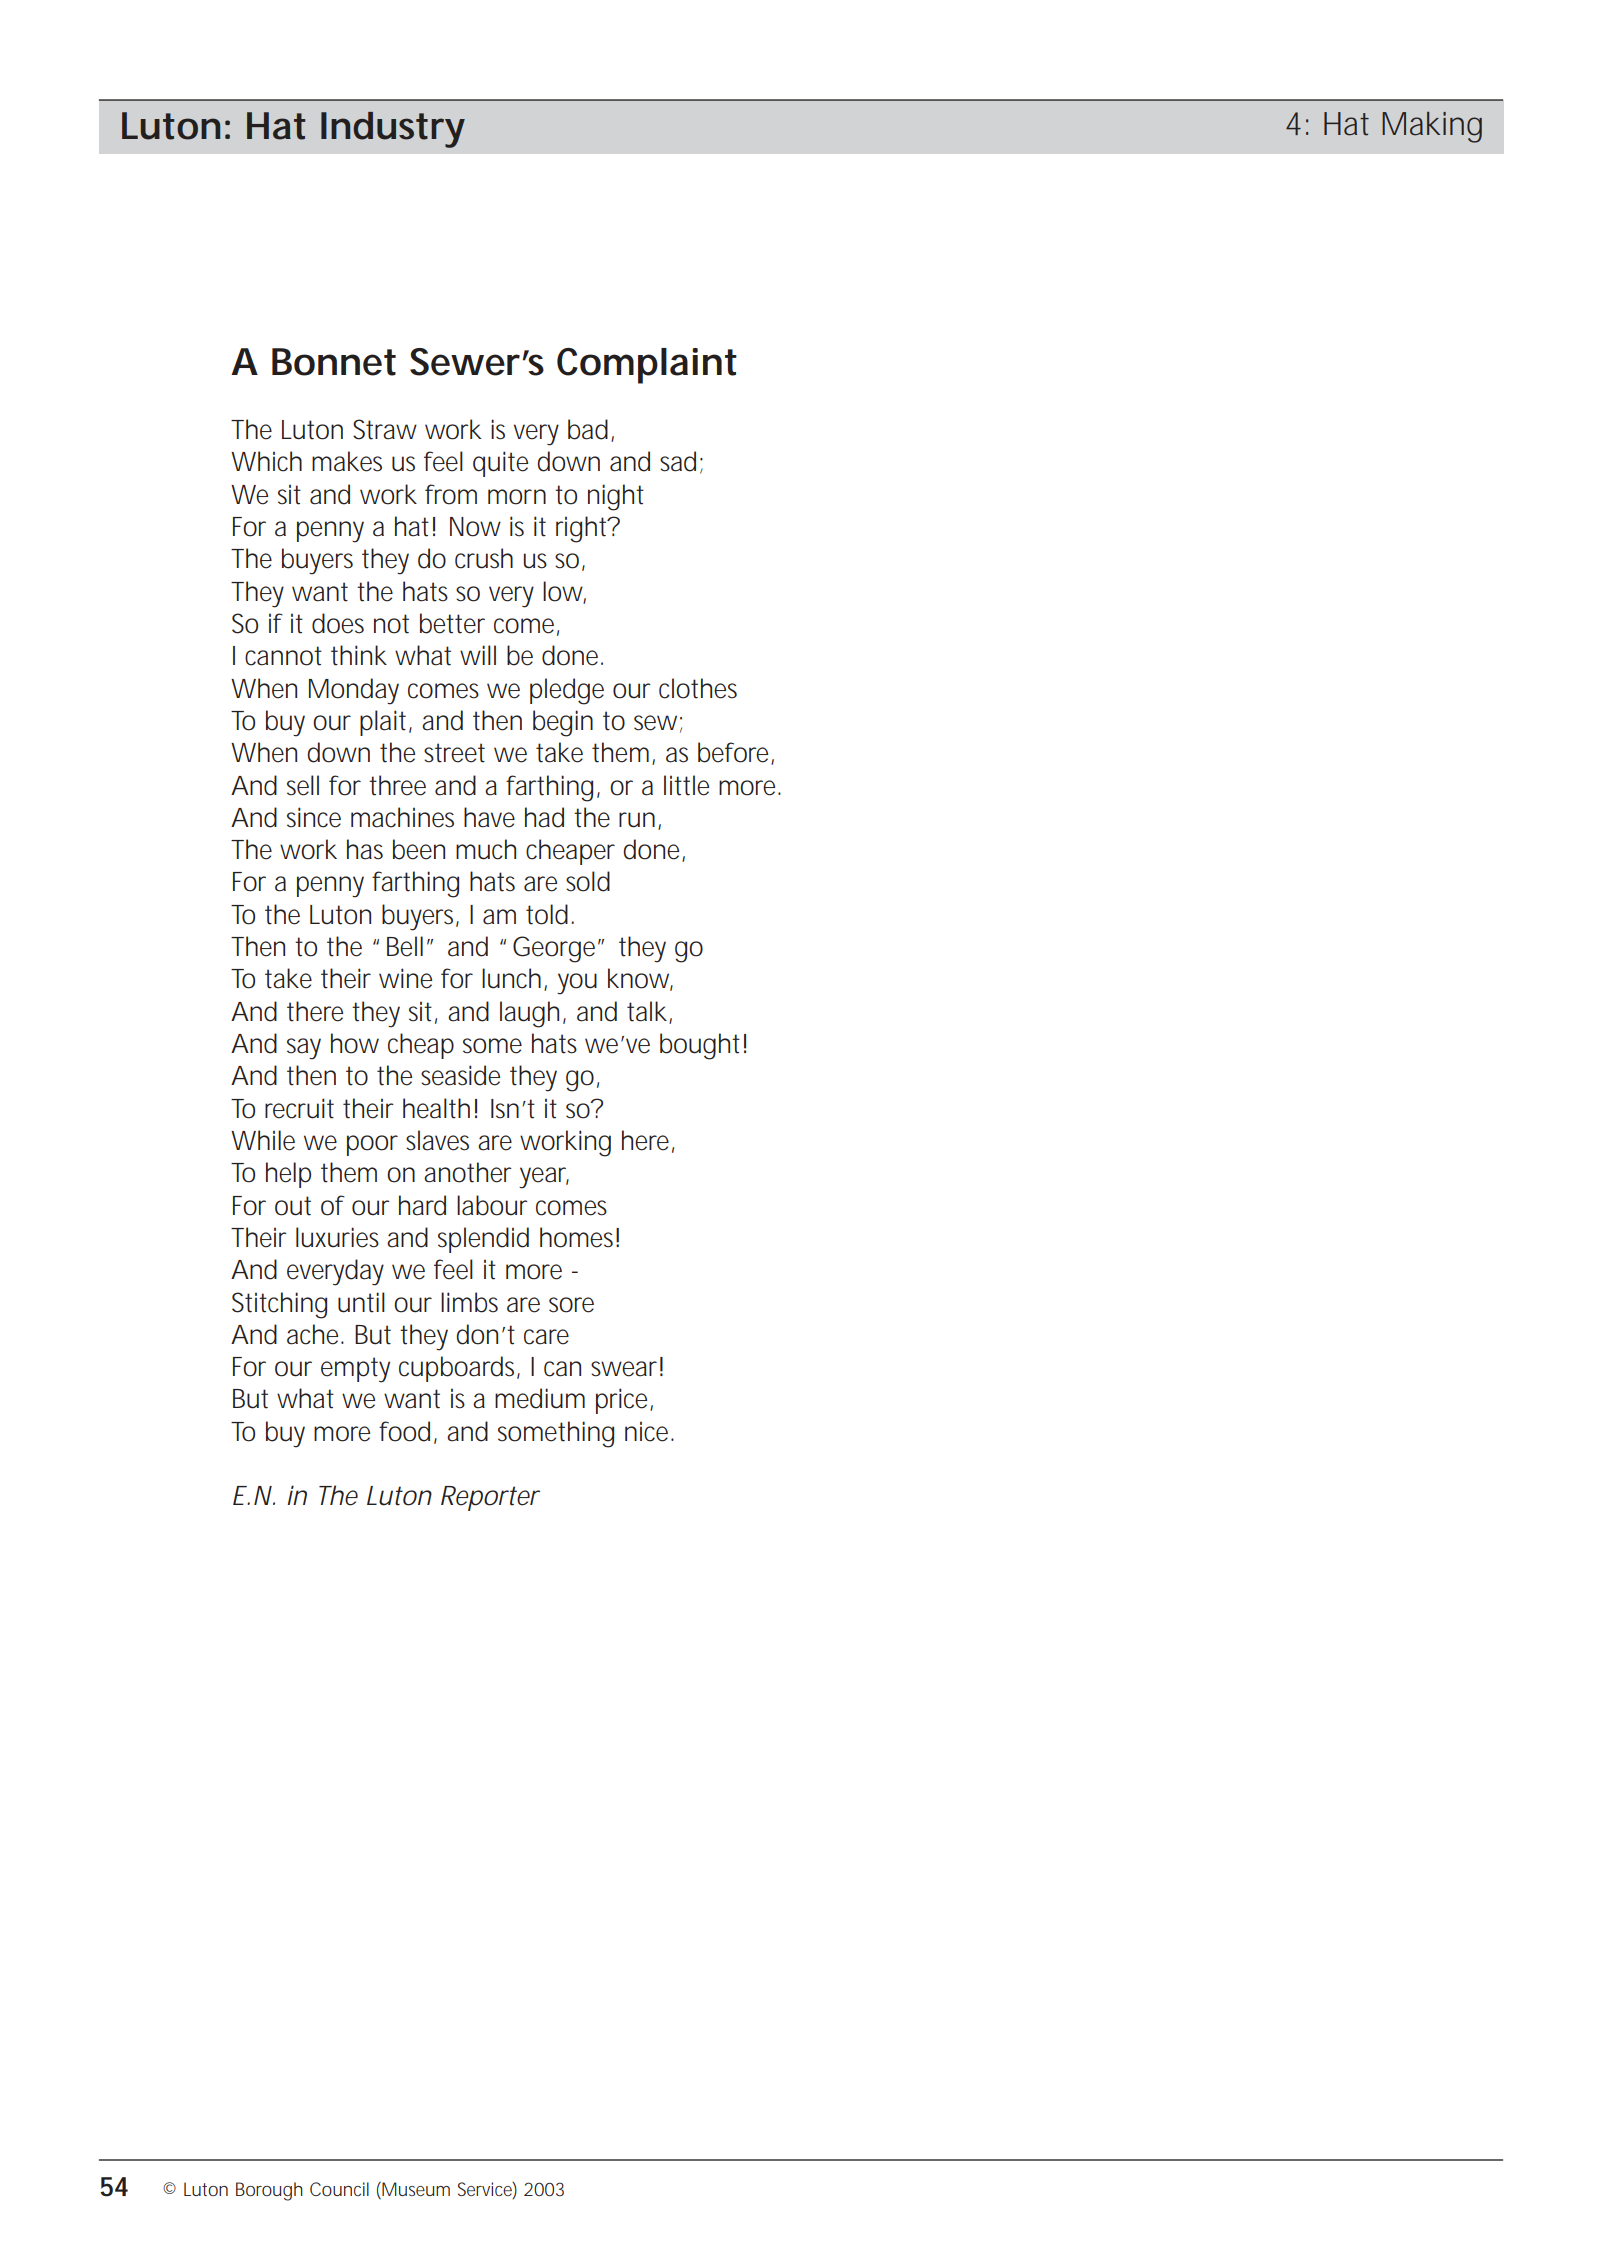 This screenshot has width=1602, height=2267. What do you see at coordinates (647, 366) in the screenshot?
I see `Complaint` at bounding box center [647, 366].
